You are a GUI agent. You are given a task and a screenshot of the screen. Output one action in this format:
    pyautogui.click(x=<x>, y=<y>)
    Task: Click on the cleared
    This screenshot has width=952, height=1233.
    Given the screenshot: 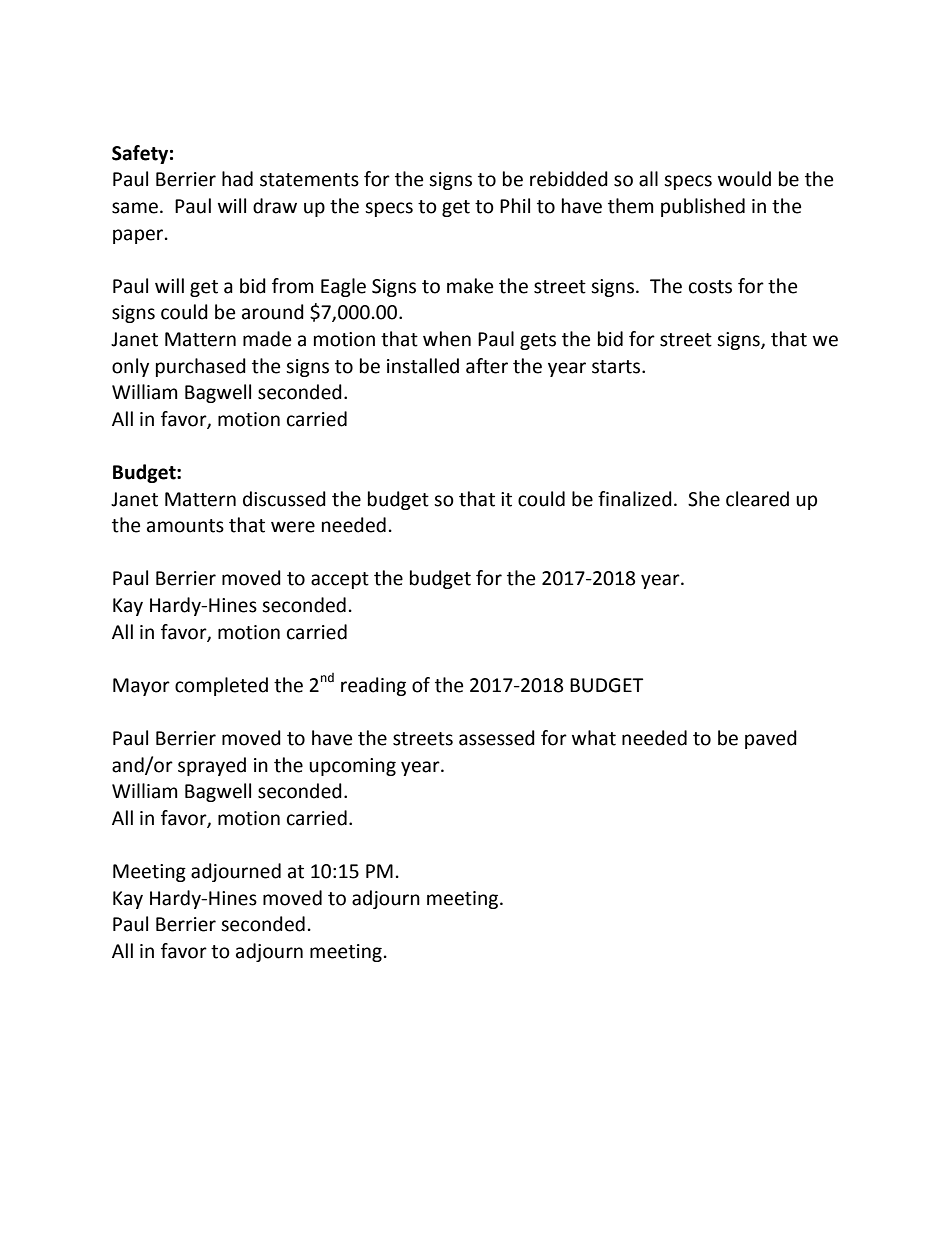 What is the action you would take?
    pyautogui.click(x=757, y=499)
